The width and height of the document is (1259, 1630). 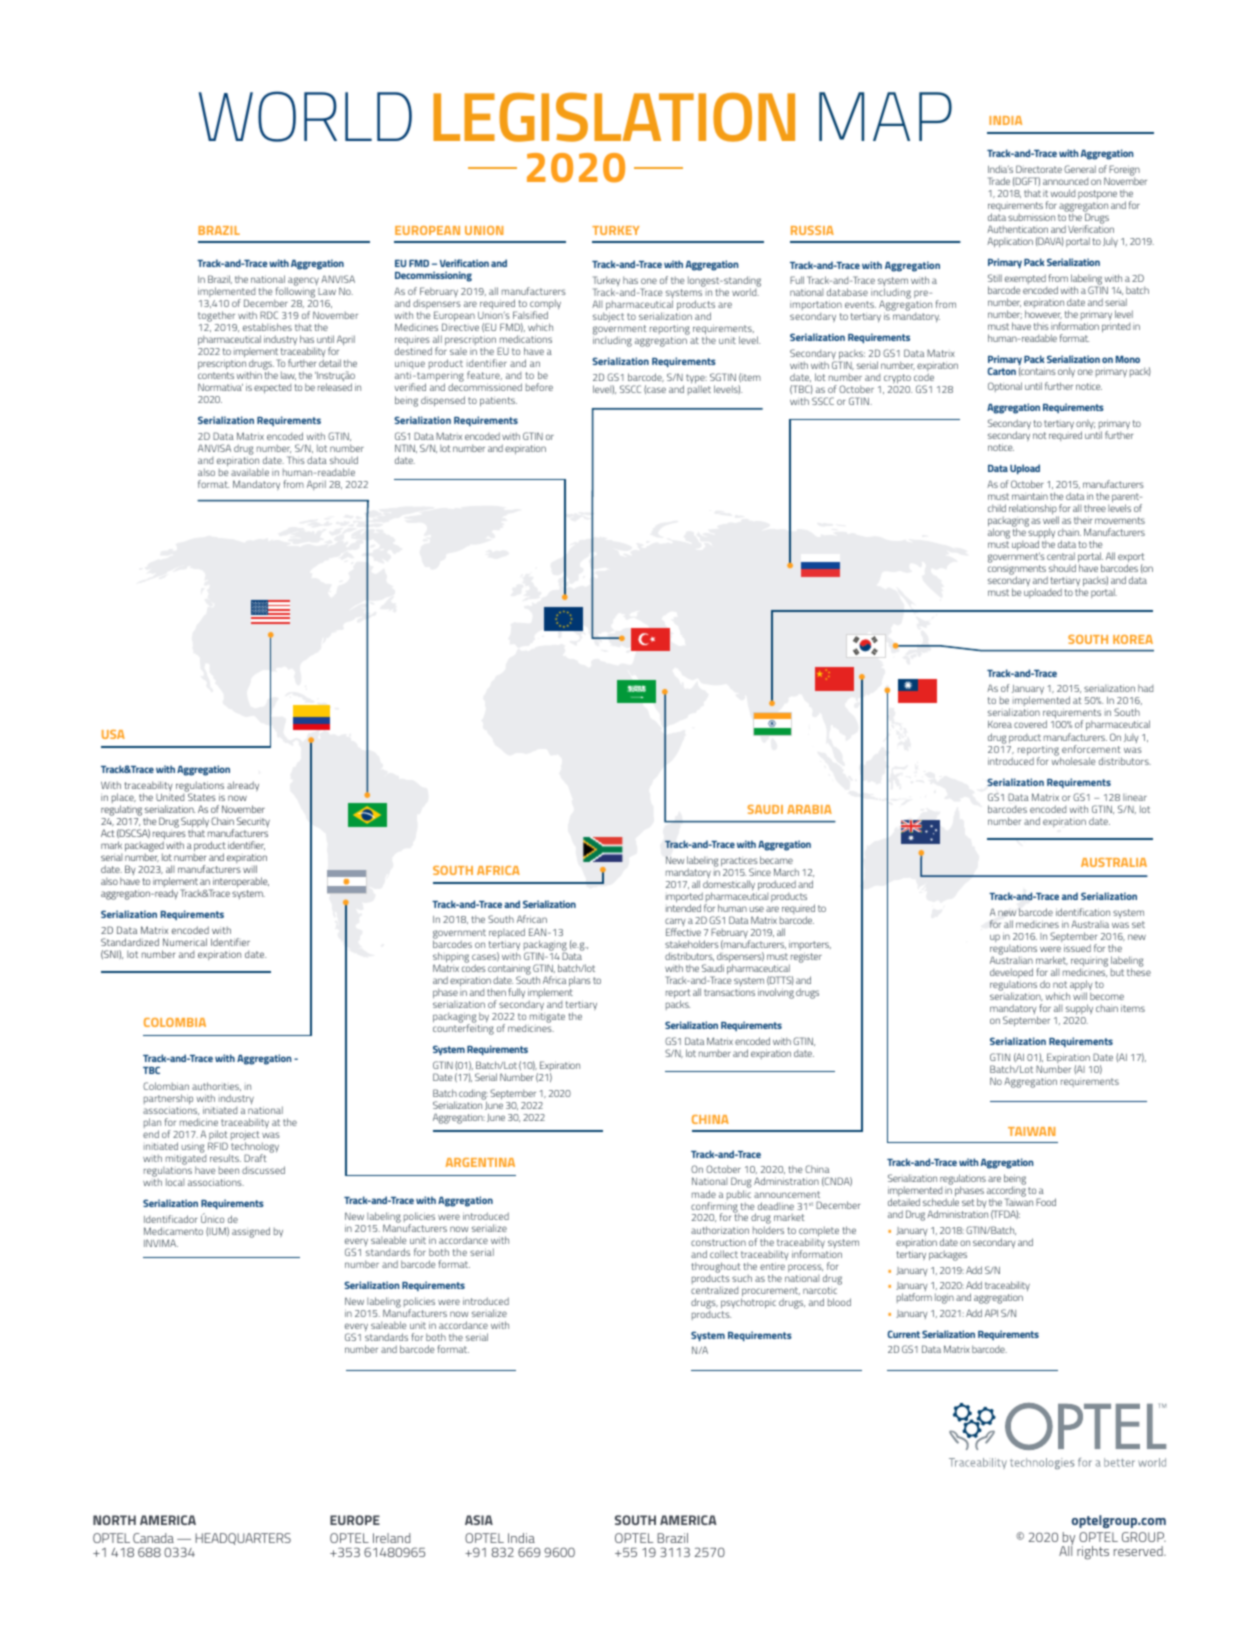 I want to click on Security, so click(x=253, y=822).
